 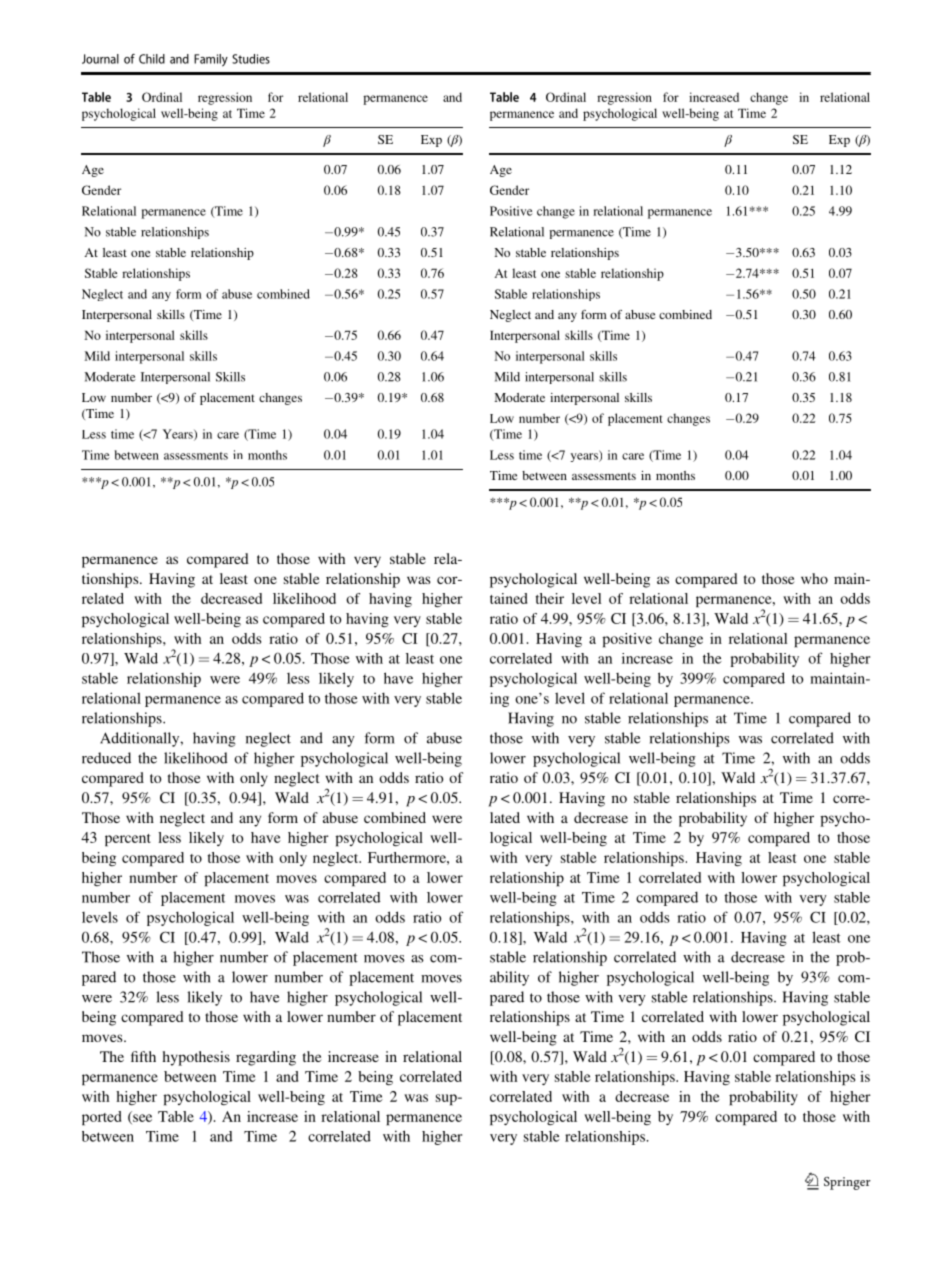 What do you see at coordinates (100, 59) in the screenshot?
I see `Journal` at bounding box center [100, 59].
